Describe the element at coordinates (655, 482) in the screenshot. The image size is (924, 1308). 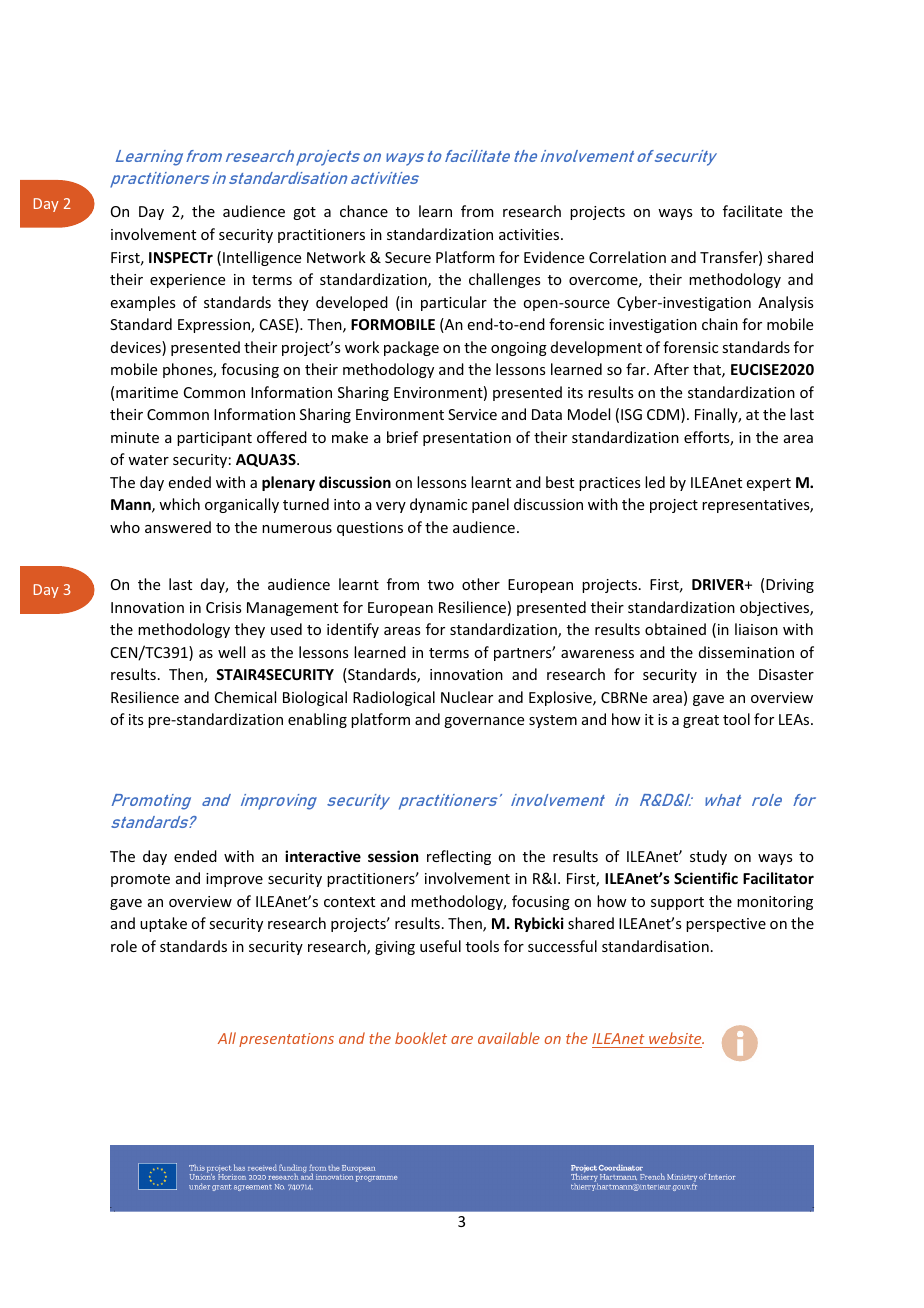
I see `led` at that location.
